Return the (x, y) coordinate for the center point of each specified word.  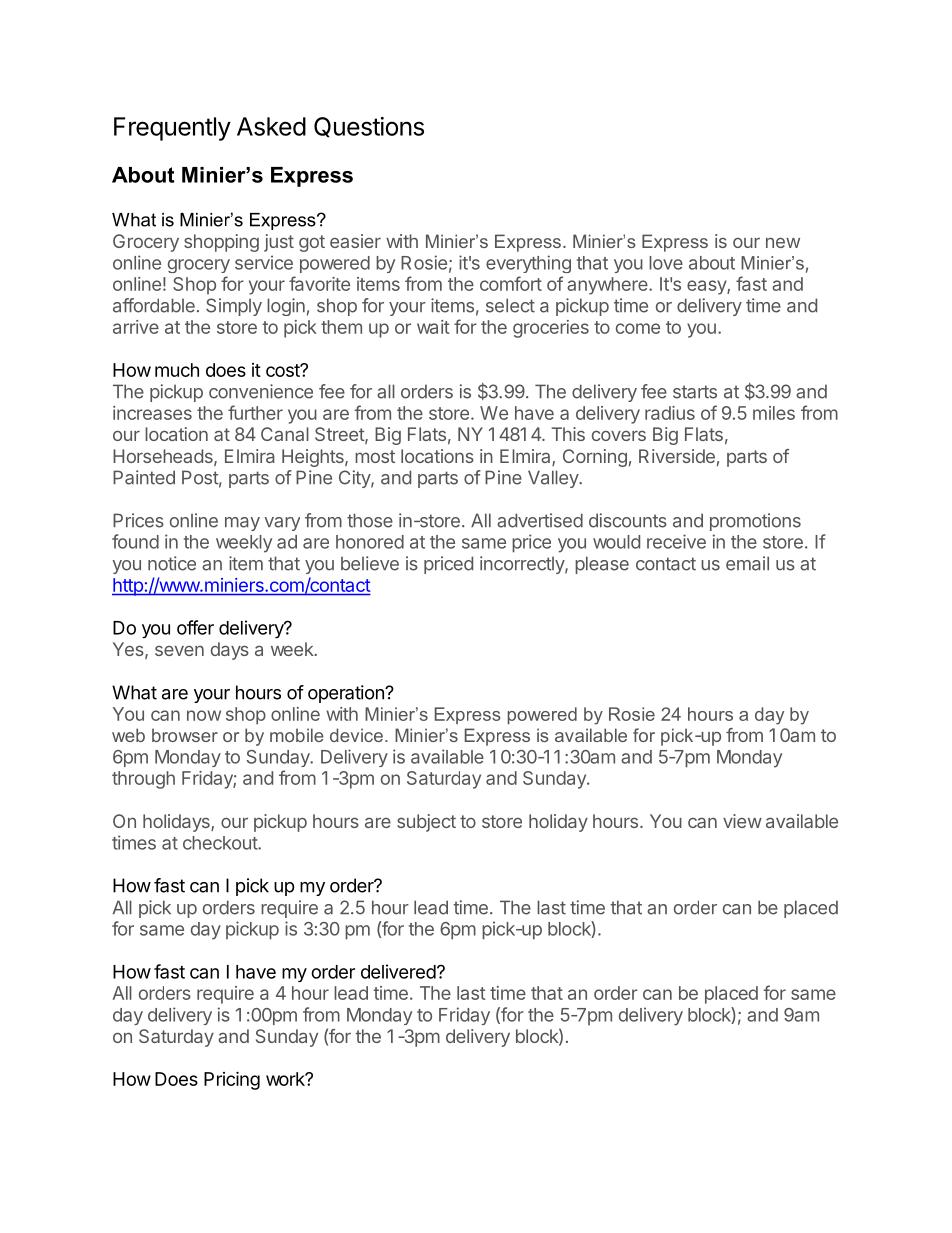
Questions (369, 127)
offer (195, 627)
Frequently (172, 129)
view (742, 821)
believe (370, 563)
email (747, 563)
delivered (398, 971)
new (783, 242)
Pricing (232, 1080)
